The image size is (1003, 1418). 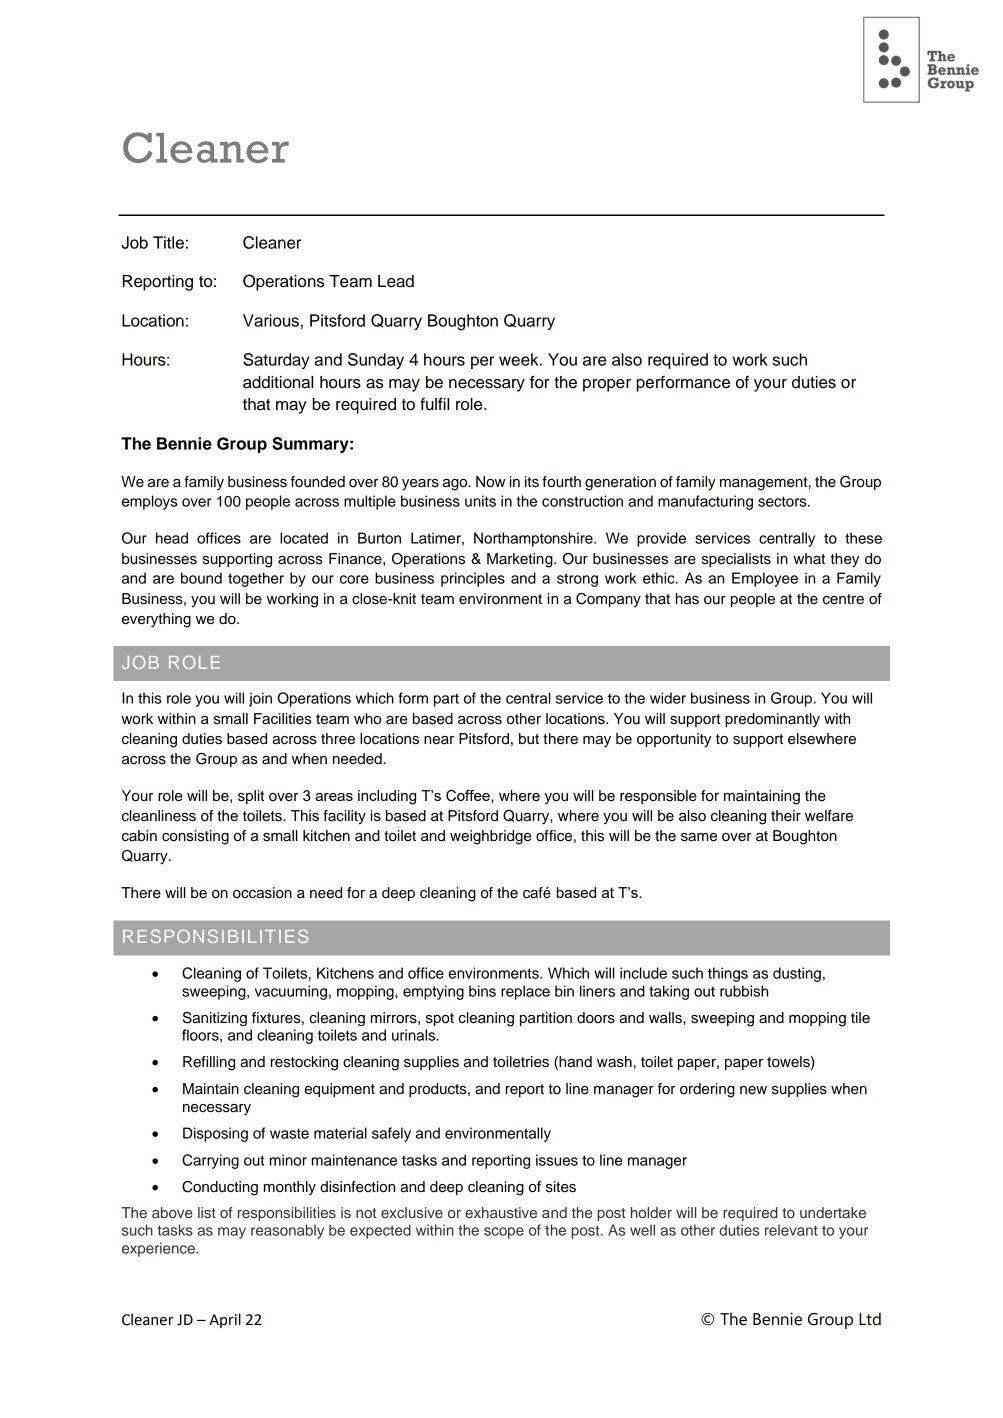 What do you see at coordinates (225, 1320) in the screenshot?
I see `April` at bounding box center [225, 1320].
